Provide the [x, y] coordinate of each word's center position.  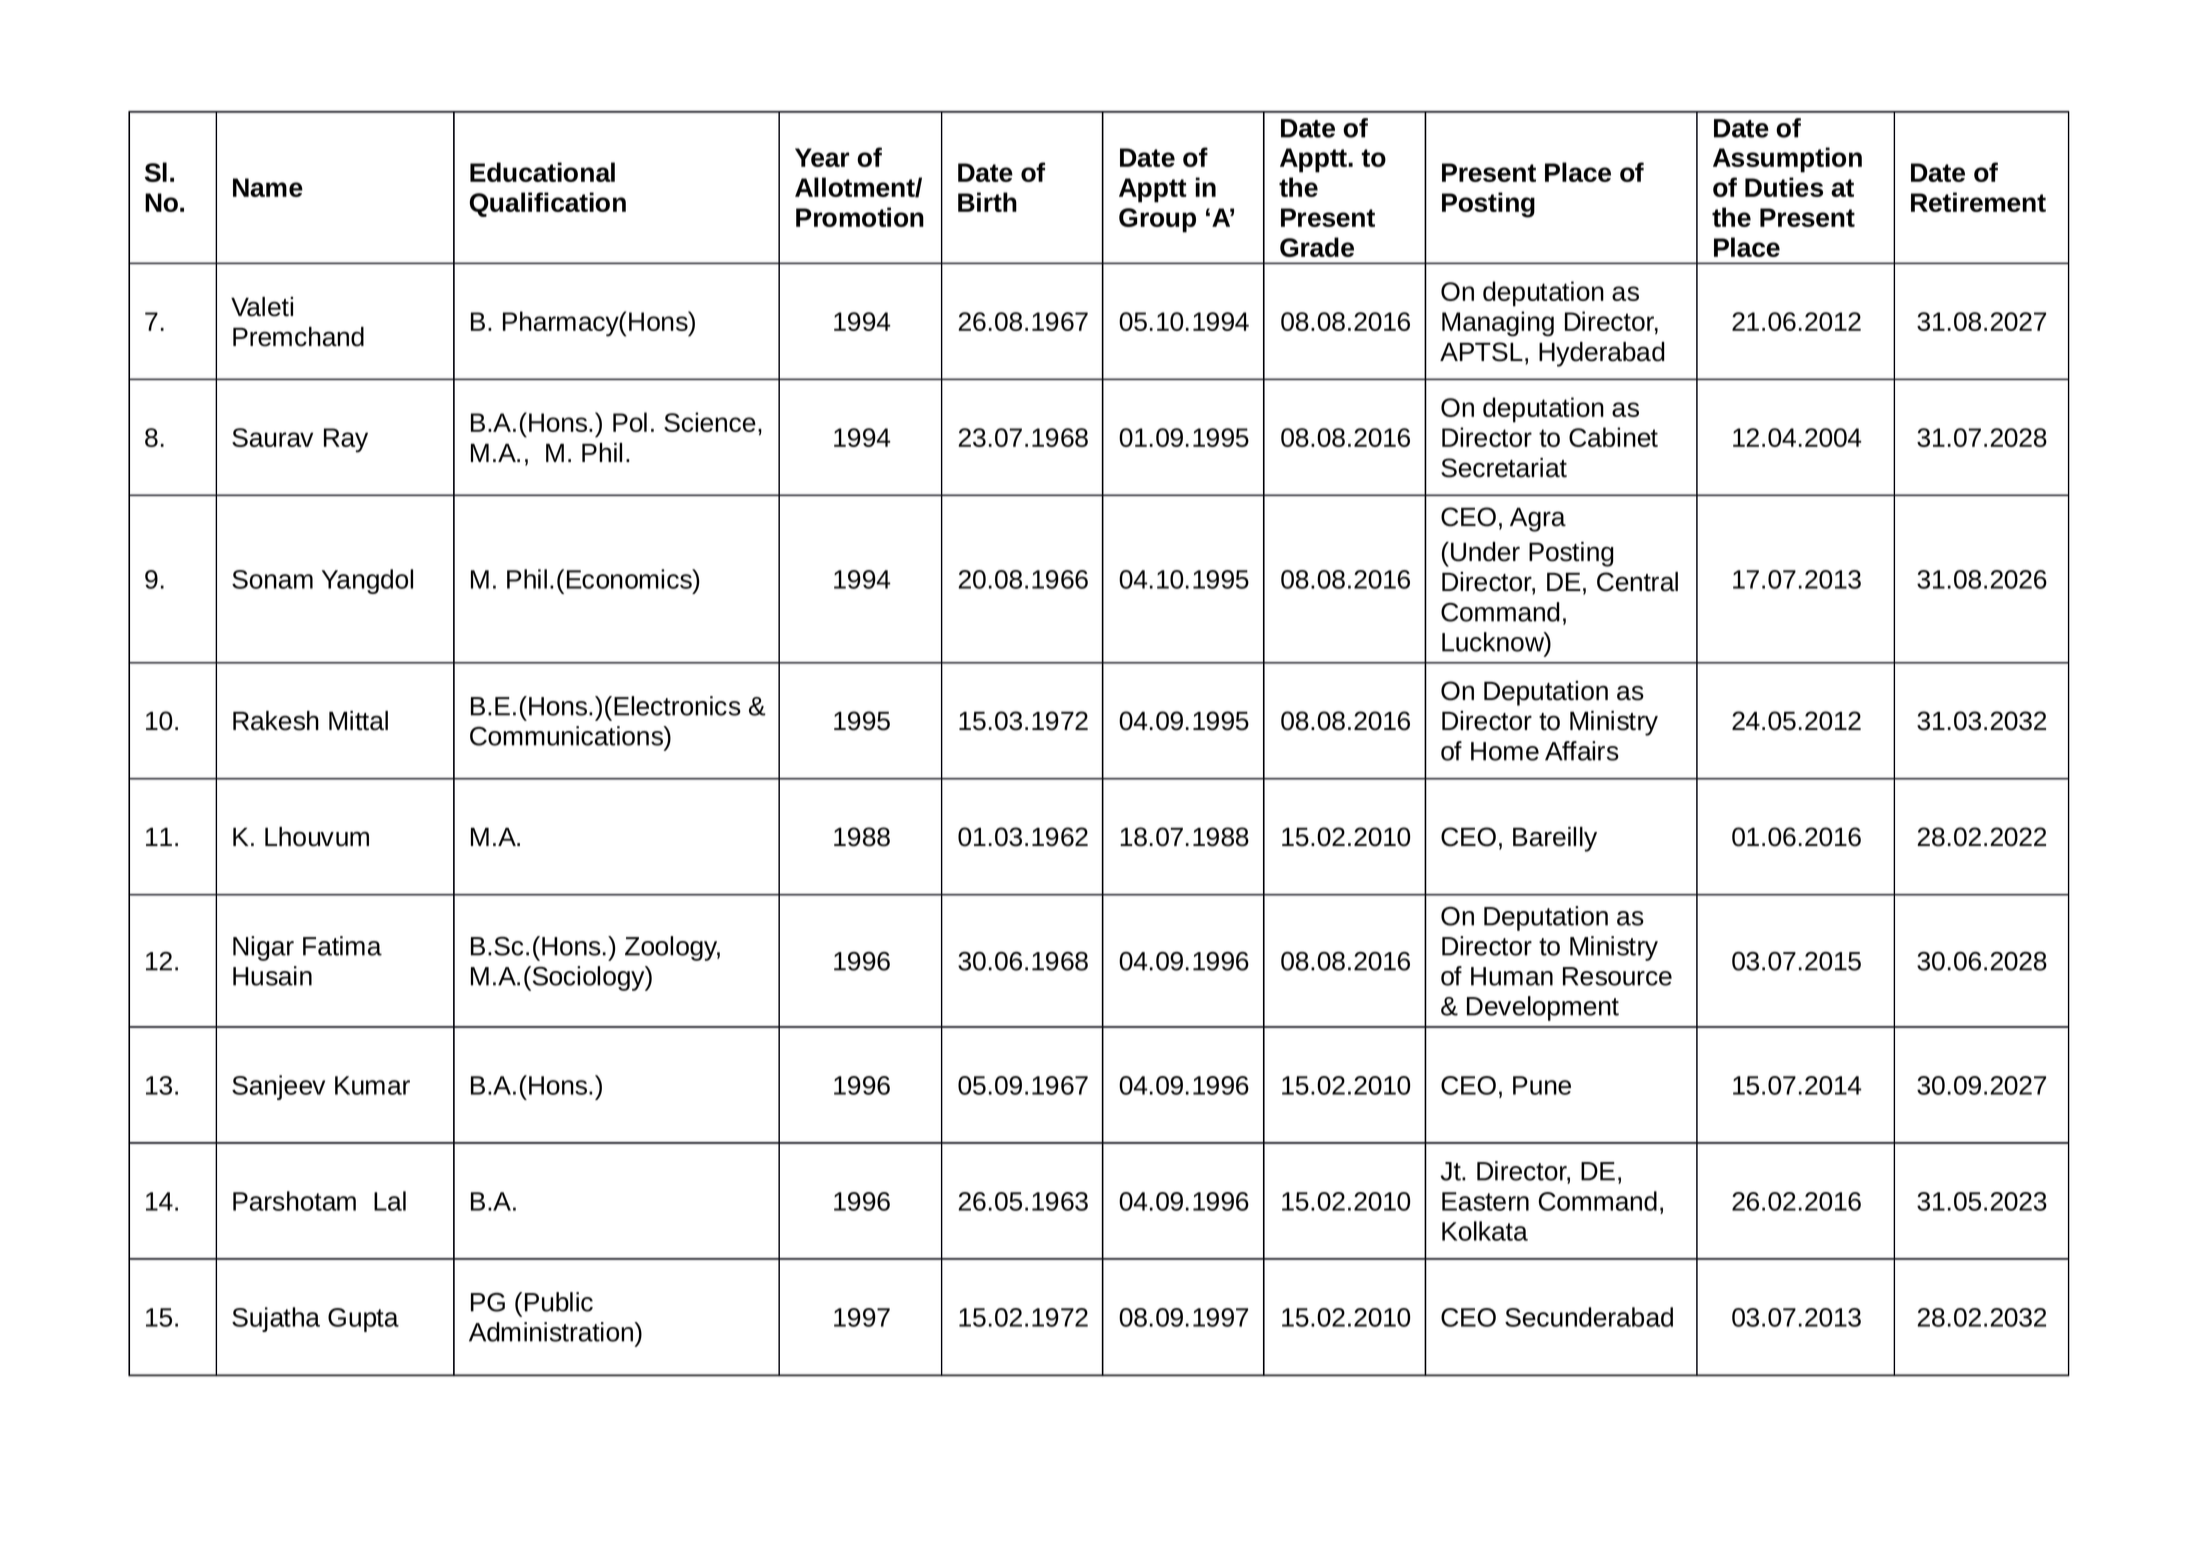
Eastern [1485, 1201]
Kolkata [1485, 1231]
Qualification [548, 204]
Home [1505, 751]
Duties [1784, 187]
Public [559, 1302]
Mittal [358, 721]
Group [1157, 220]
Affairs [1582, 751]
